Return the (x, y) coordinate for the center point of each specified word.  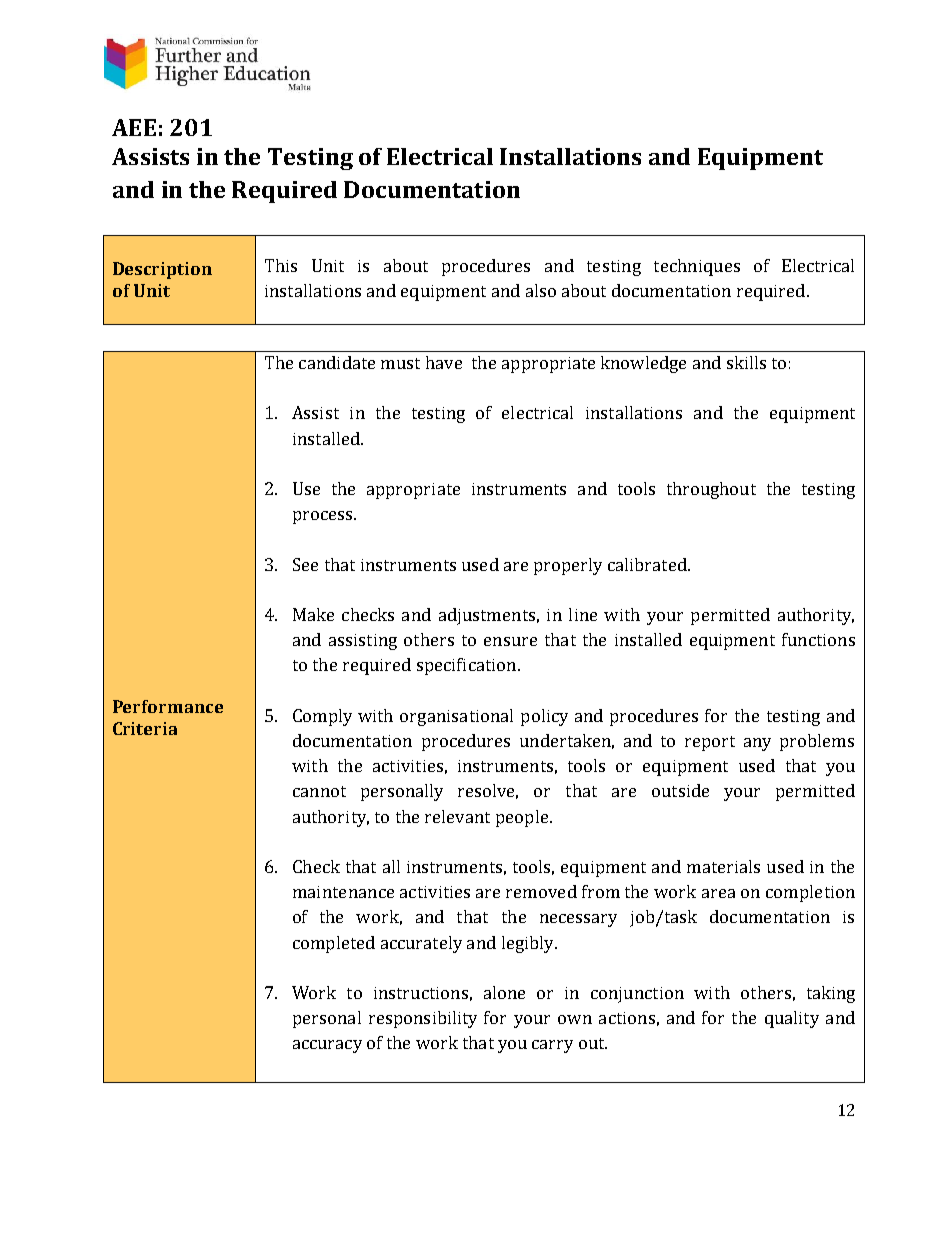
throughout (711, 490)
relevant (457, 816)
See (305, 564)
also (541, 290)
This (281, 265)
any (757, 744)
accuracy (327, 1046)
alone (504, 992)
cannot (319, 791)
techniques (697, 267)
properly (568, 566)
